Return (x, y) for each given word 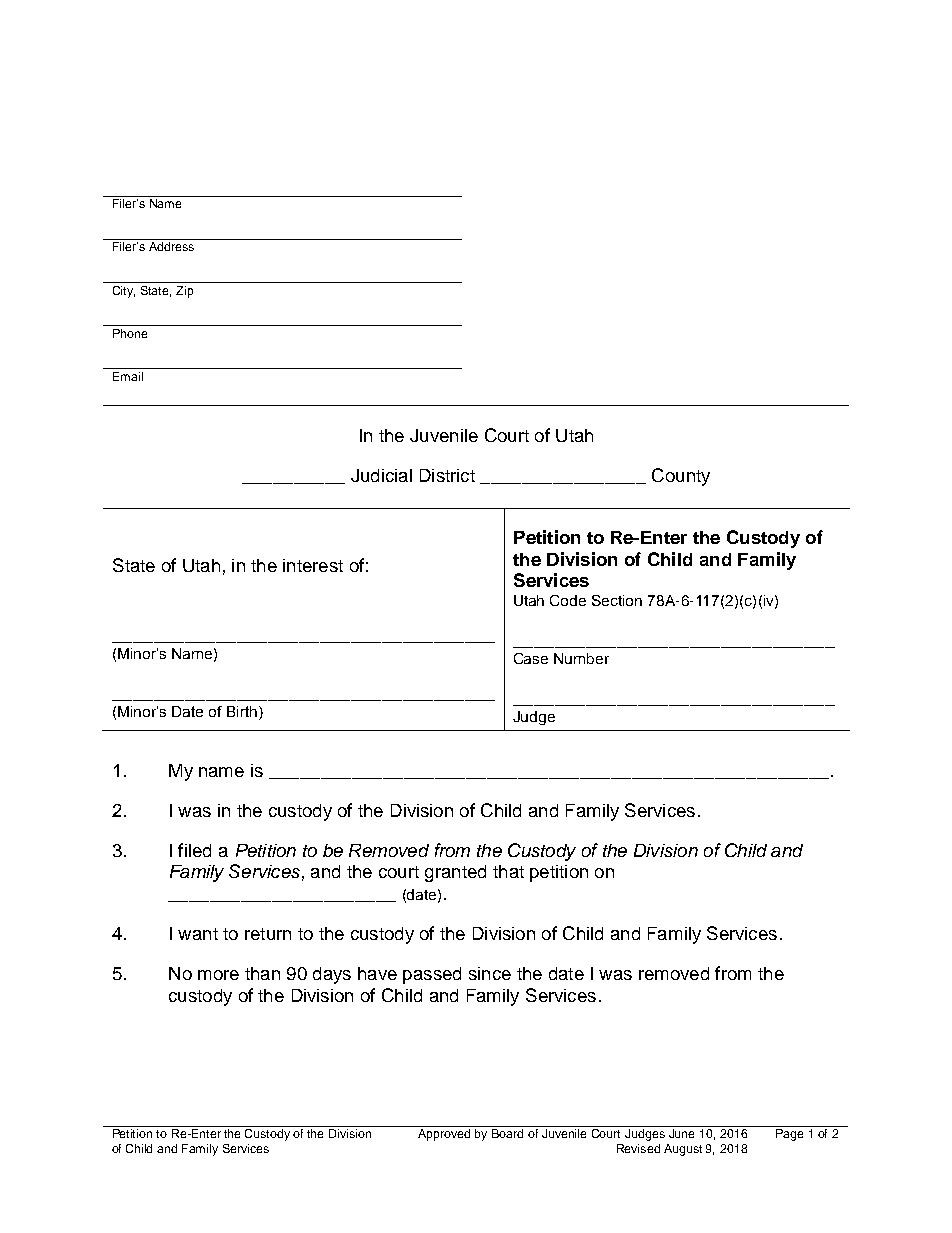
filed (194, 850)
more (218, 975)
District (447, 475)
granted (455, 873)
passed (432, 975)
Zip (184, 292)
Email (128, 376)
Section (617, 600)
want (198, 934)
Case (531, 658)
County (681, 477)
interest (313, 565)
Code (568, 600)
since (490, 973)
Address (171, 246)
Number (581, 658)
